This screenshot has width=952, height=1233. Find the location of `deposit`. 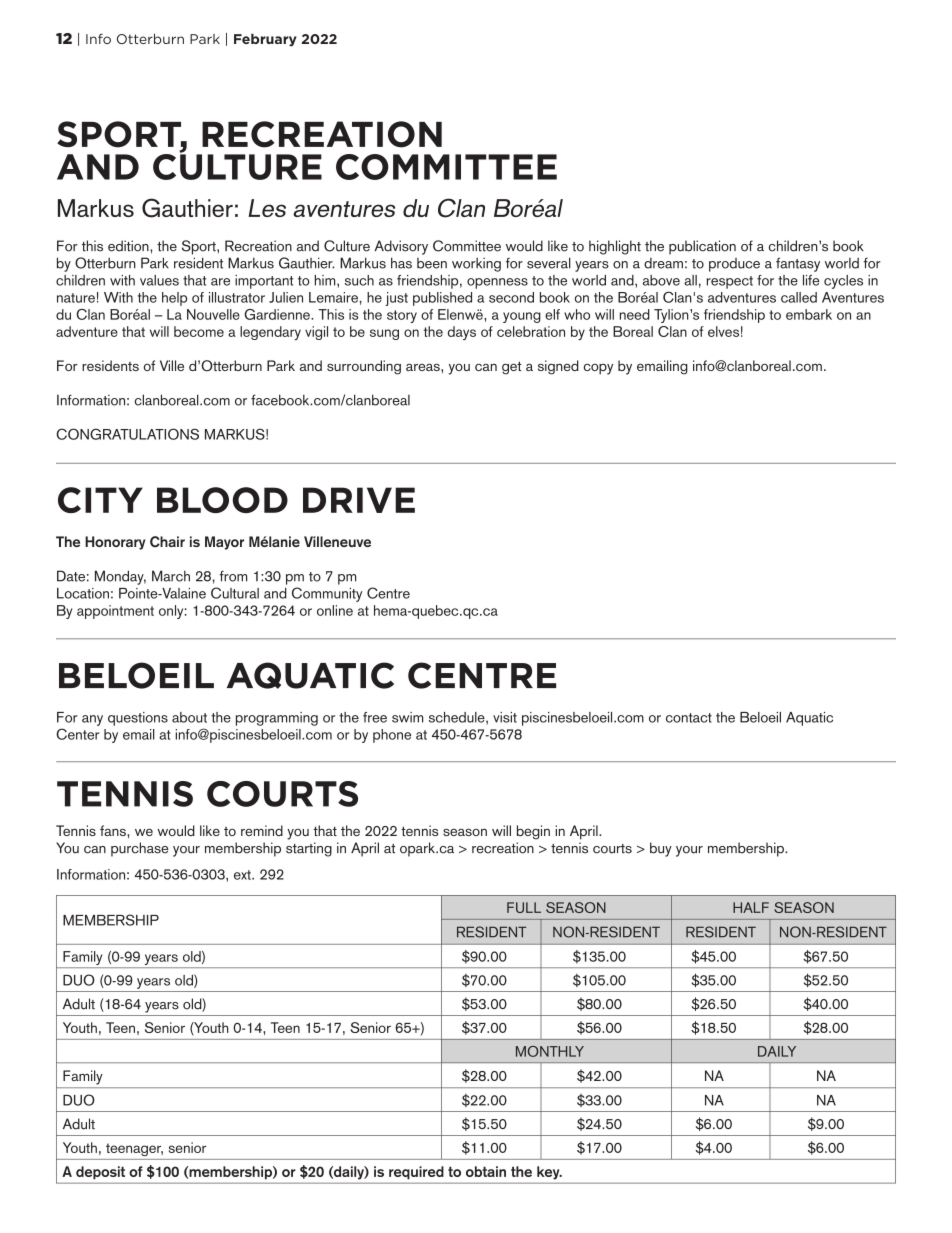

deposit is located at coordinates (100, 1172).
